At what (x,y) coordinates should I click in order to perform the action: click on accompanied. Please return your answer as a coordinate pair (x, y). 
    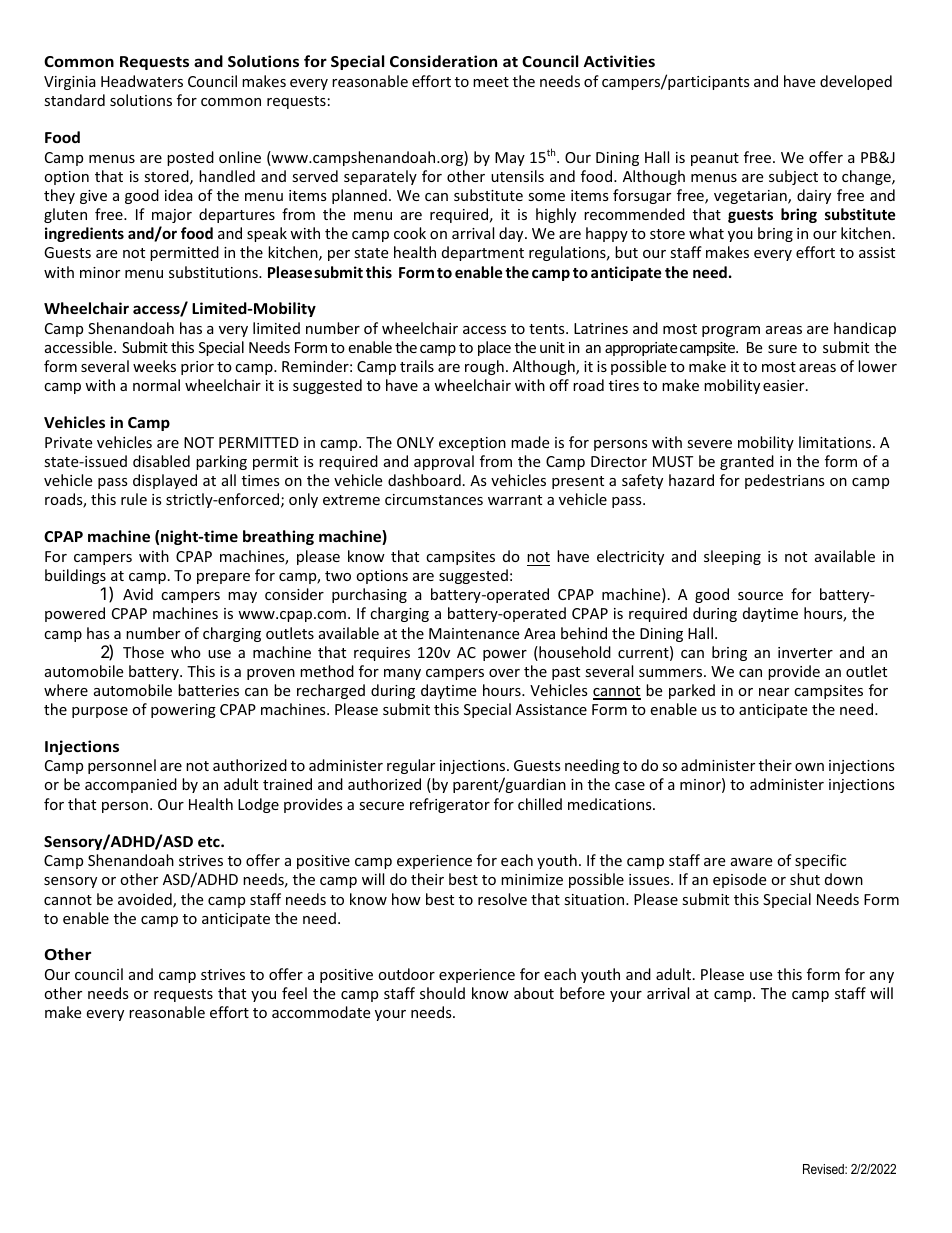
    Looking at the image, I should click on (131, 785).
